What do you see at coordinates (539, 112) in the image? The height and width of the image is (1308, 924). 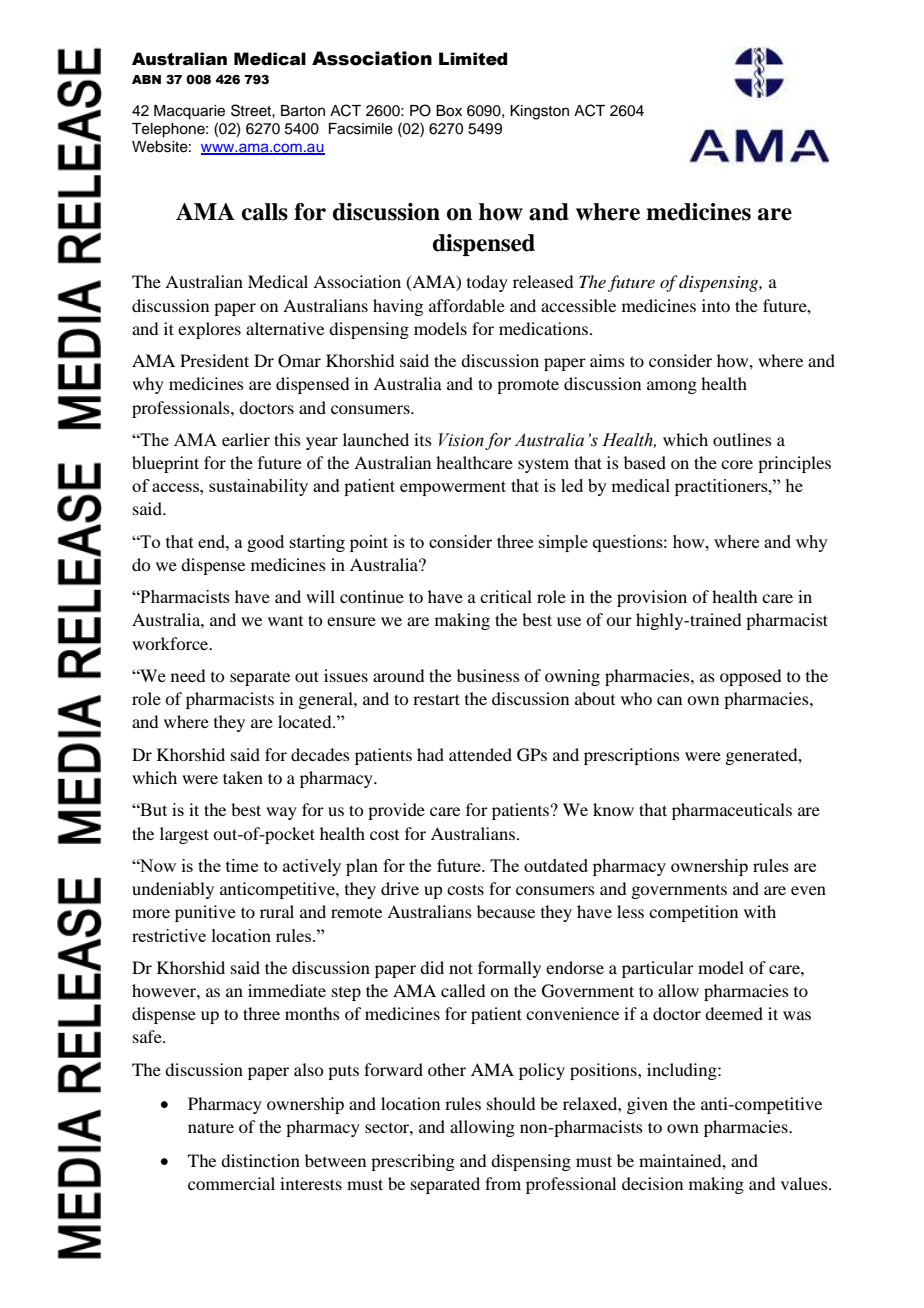 I see `Kingston` at bounding box center [539, 112].
